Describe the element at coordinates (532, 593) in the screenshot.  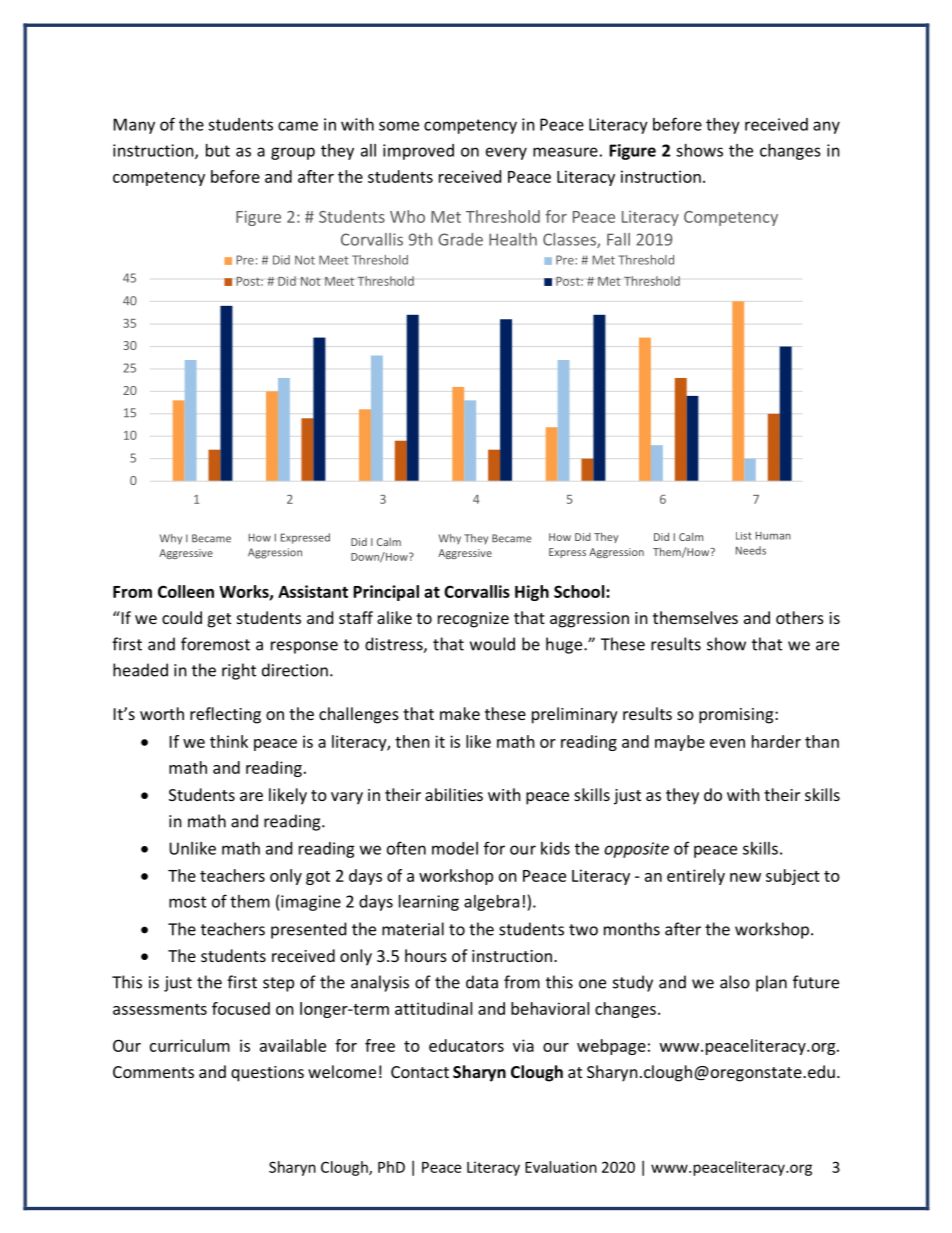
I see `High` at that location.
